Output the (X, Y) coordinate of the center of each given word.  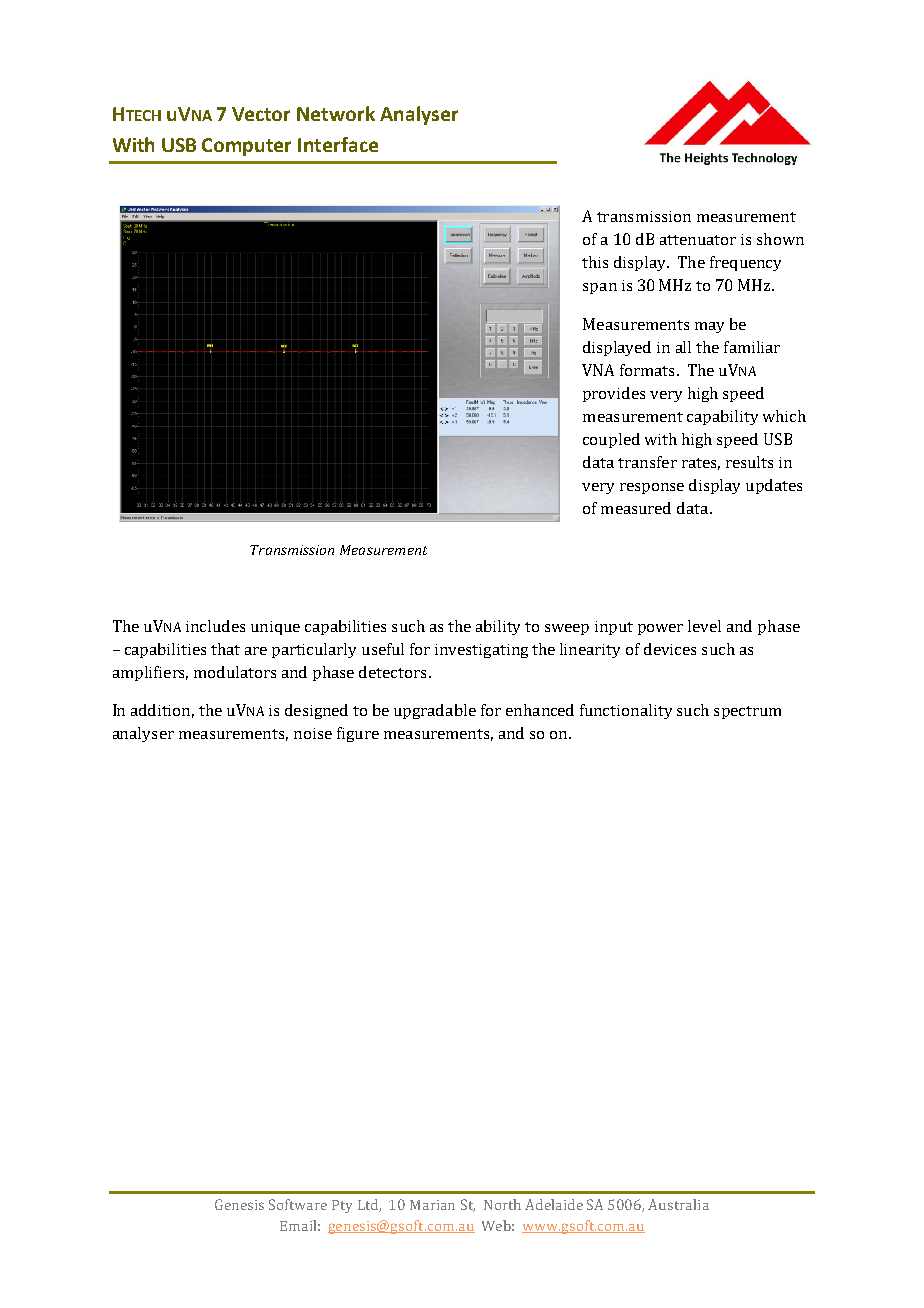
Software (298, 1204)
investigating (481, 651)
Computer (246, 147)
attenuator (698, 240)
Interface (338, 144)
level (704, 626)
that (225, 649)
